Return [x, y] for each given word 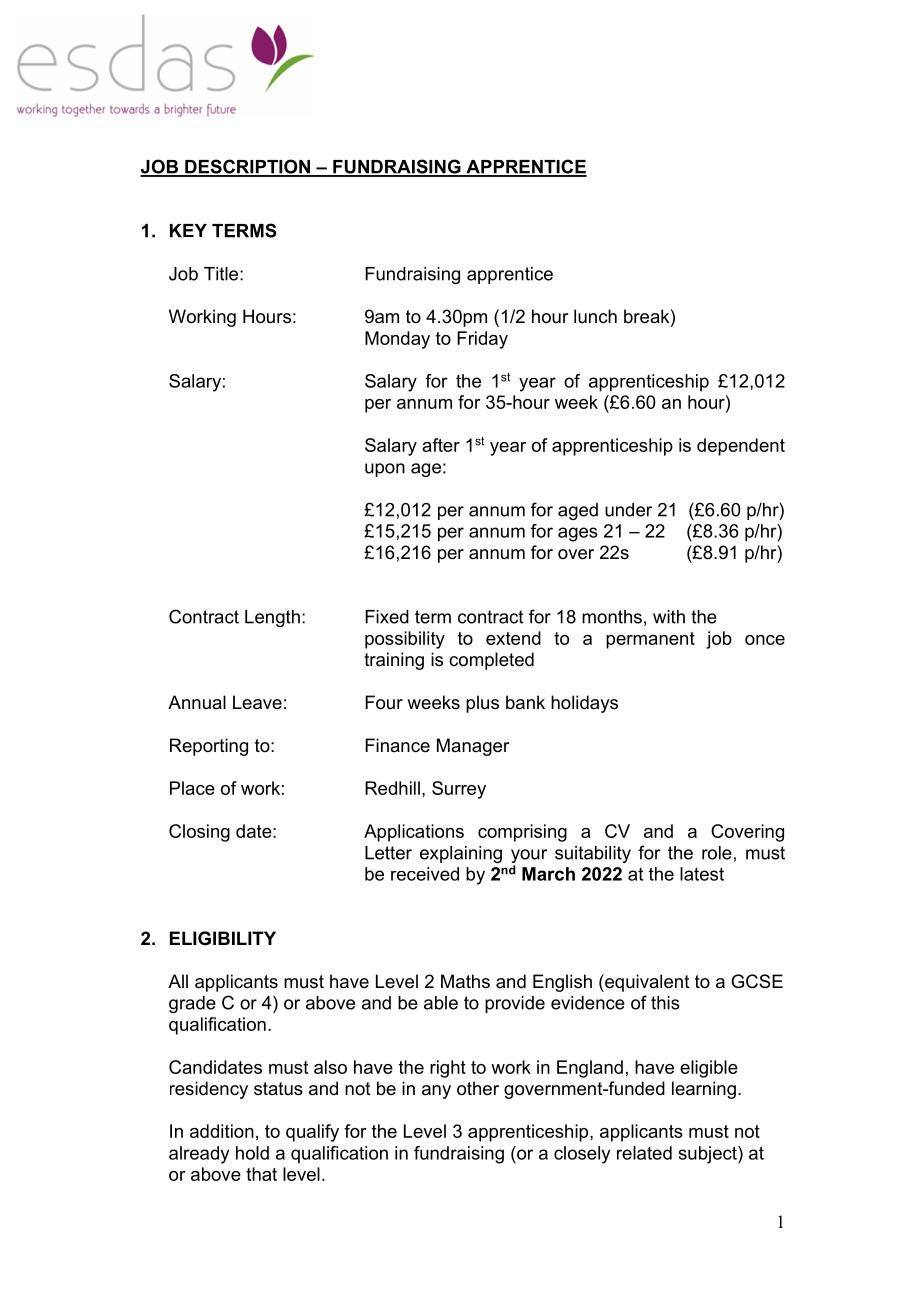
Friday [482, 340]
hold [252, 1153]
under [628, 510]
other [478, 1088]
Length [272, 618]
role [717, 853]
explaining [461, 854]
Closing [199, 833]
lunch [595, 316]
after [441, 445]
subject [709, 1155]
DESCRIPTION [247, 167]
